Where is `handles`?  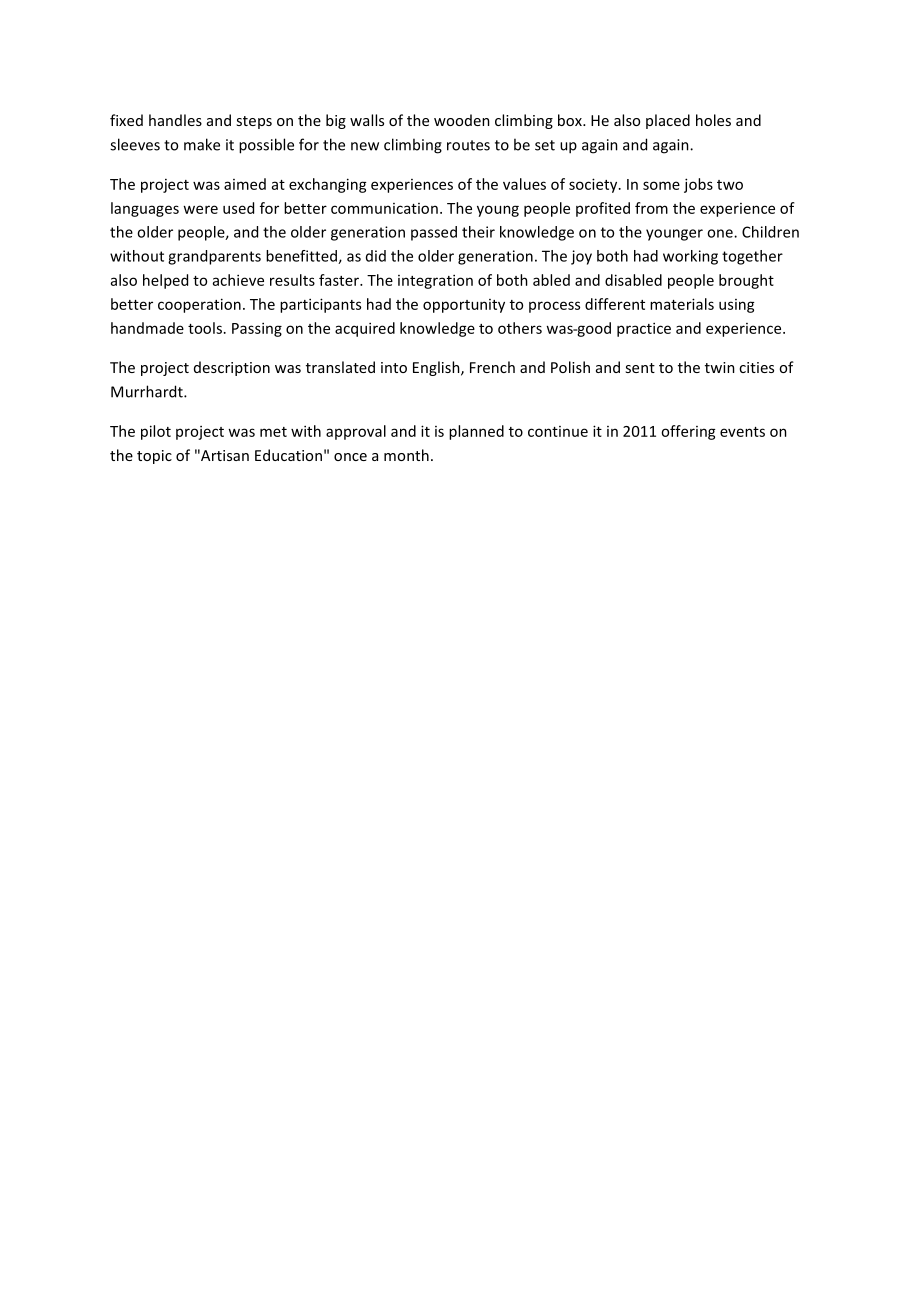 handles is located at coordinates (175, 120).
